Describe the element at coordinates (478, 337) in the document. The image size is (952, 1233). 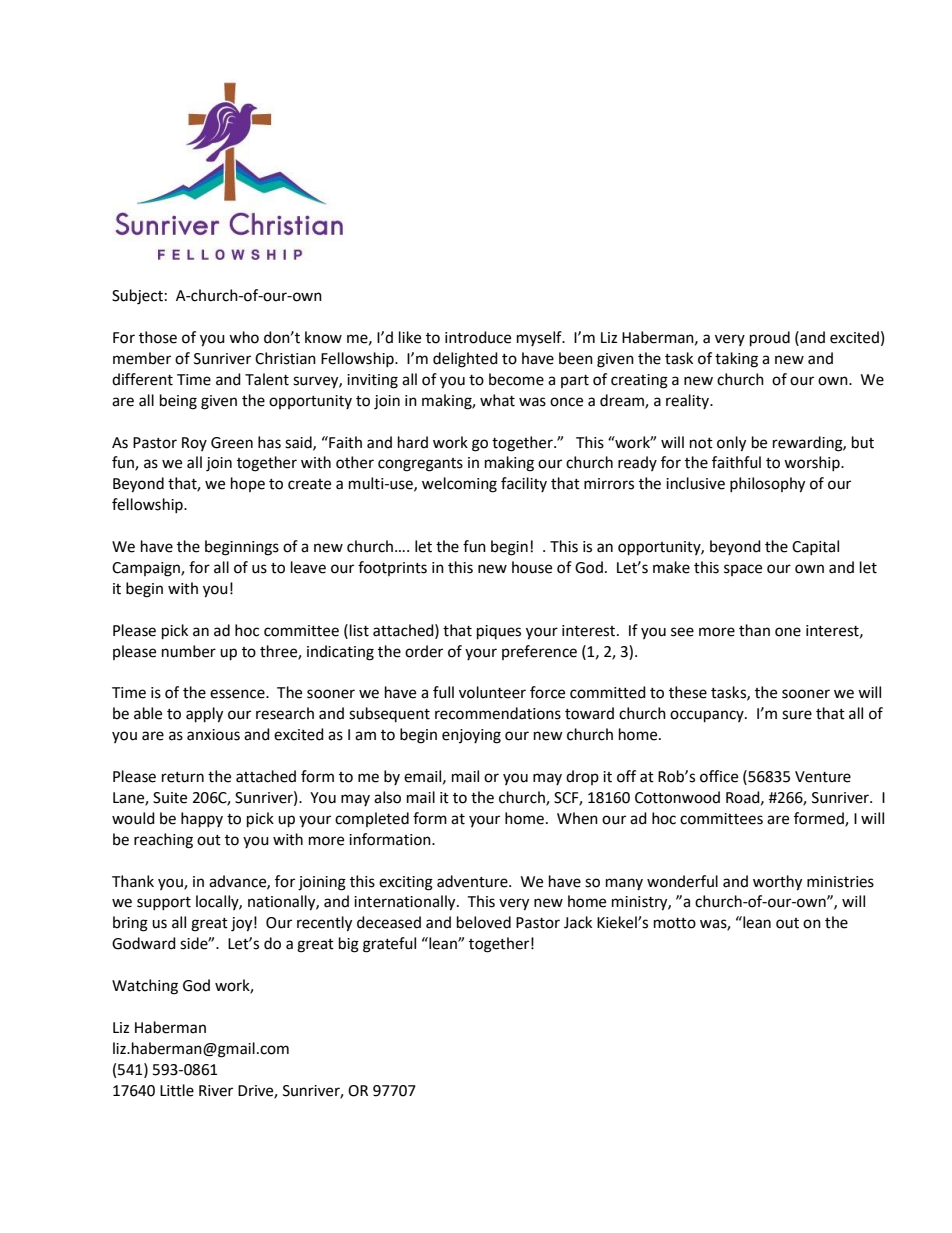
I see `introduce` at that location.
